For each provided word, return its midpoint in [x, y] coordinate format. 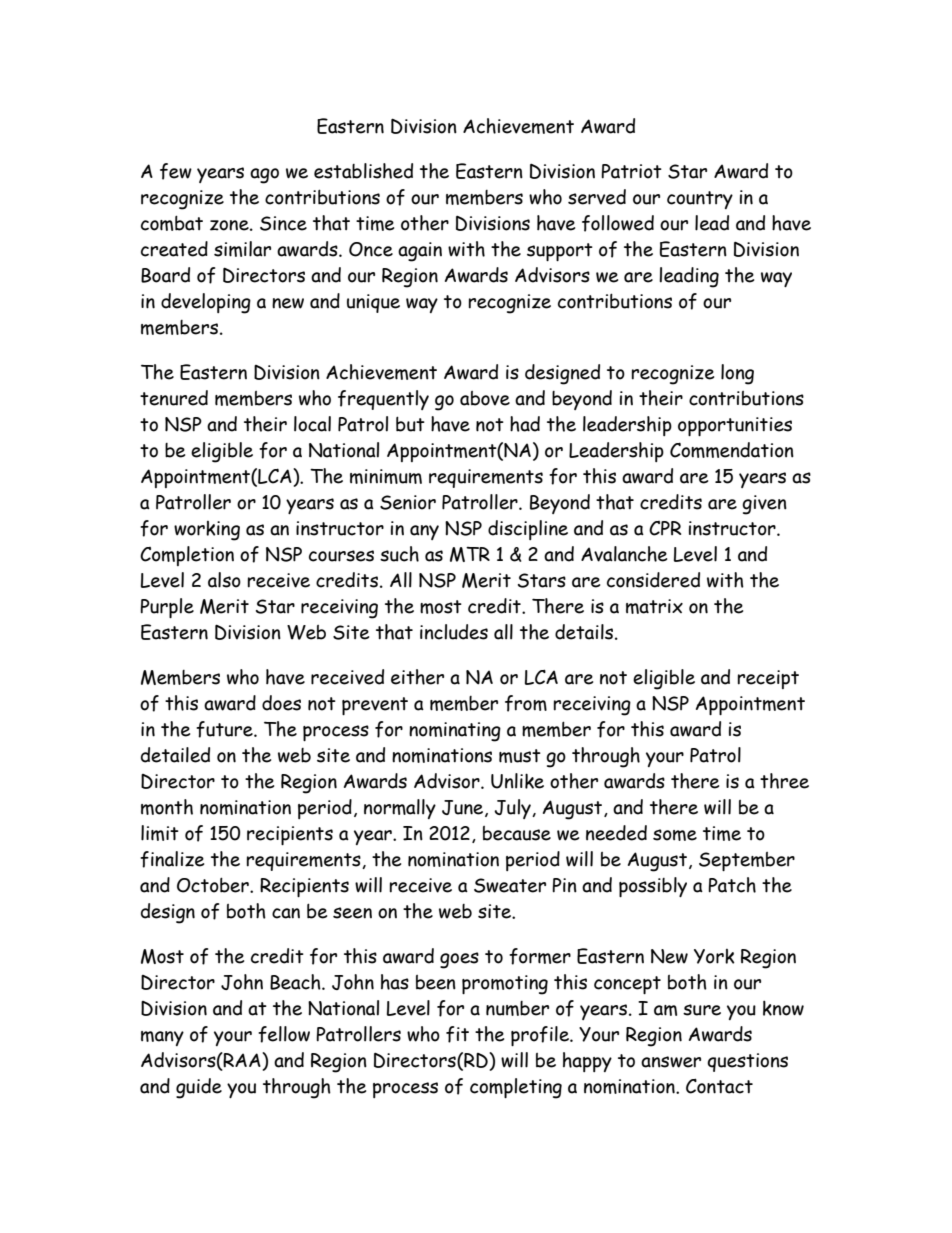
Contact [719, 1086]
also [224, 580]
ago [264, 176]
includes [454, 632]
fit [457, 1034]
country [700, 200]
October [214, 885]
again [420, 252]
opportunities [735, 426]
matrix [654, 606]
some [675, 835]
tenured [174, 398]
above [485, 398]
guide [199, 1088]
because [517, 833]
